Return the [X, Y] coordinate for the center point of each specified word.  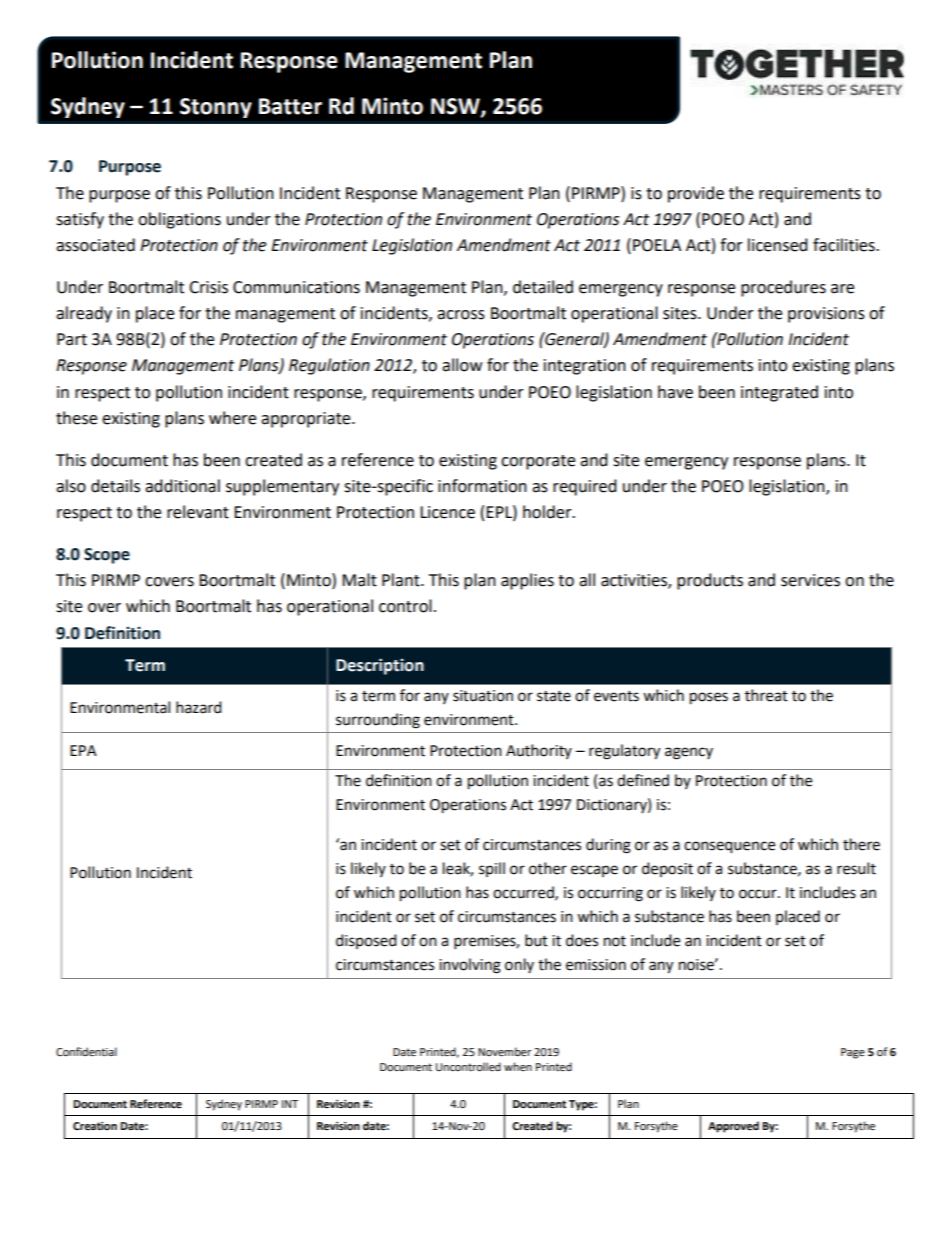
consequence [729, 847]
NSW [456, 107]
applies [527, 581]
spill [492, 869]
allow [462, 365]
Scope [107, 556]
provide [696, 194]
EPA [83, 750]
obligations [179, 220]
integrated [779, 393]
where [232, 418]
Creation [95, 1126]
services [810, 580]
